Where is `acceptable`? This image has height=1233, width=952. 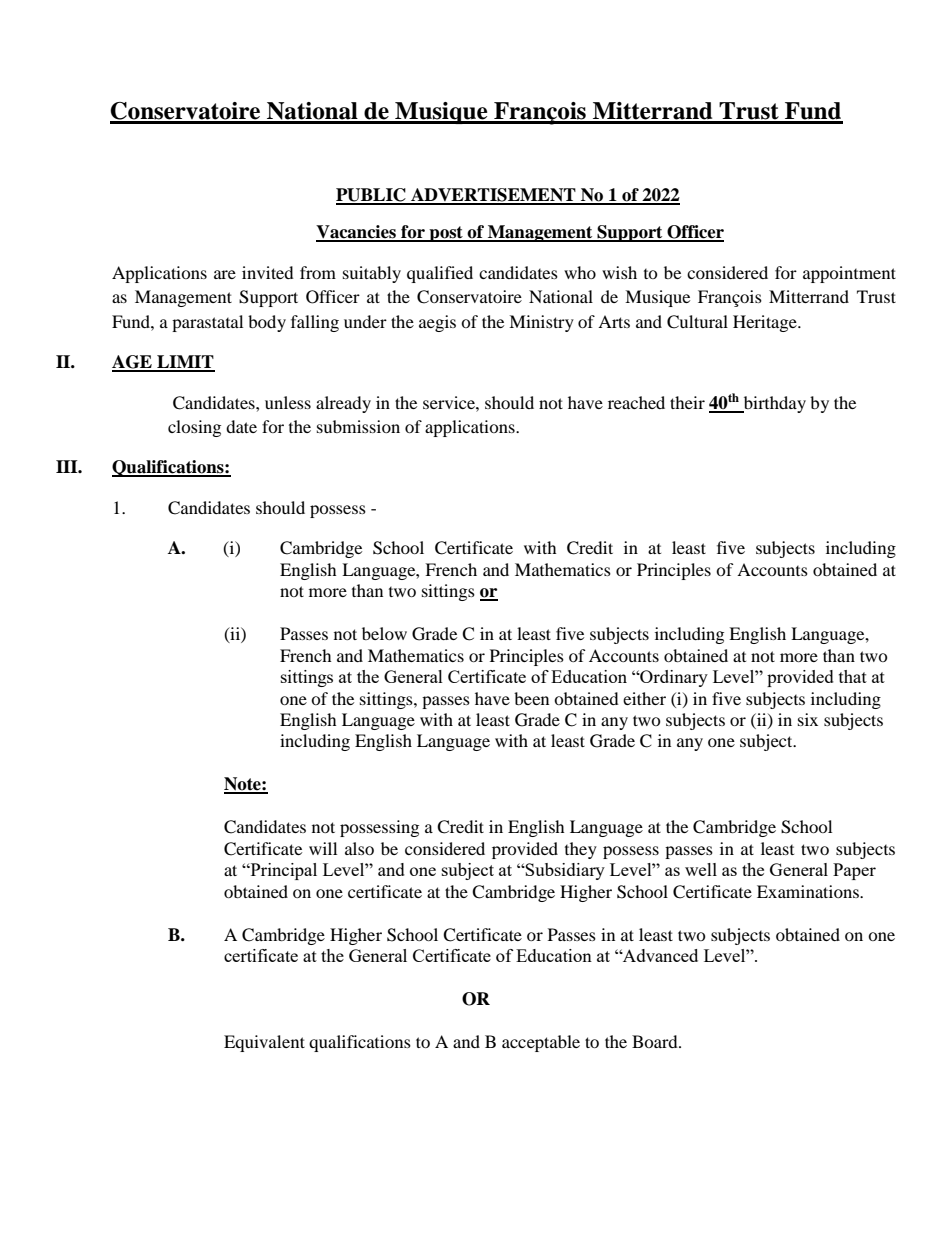
acceptable is located at coordinates (541, 1043).
